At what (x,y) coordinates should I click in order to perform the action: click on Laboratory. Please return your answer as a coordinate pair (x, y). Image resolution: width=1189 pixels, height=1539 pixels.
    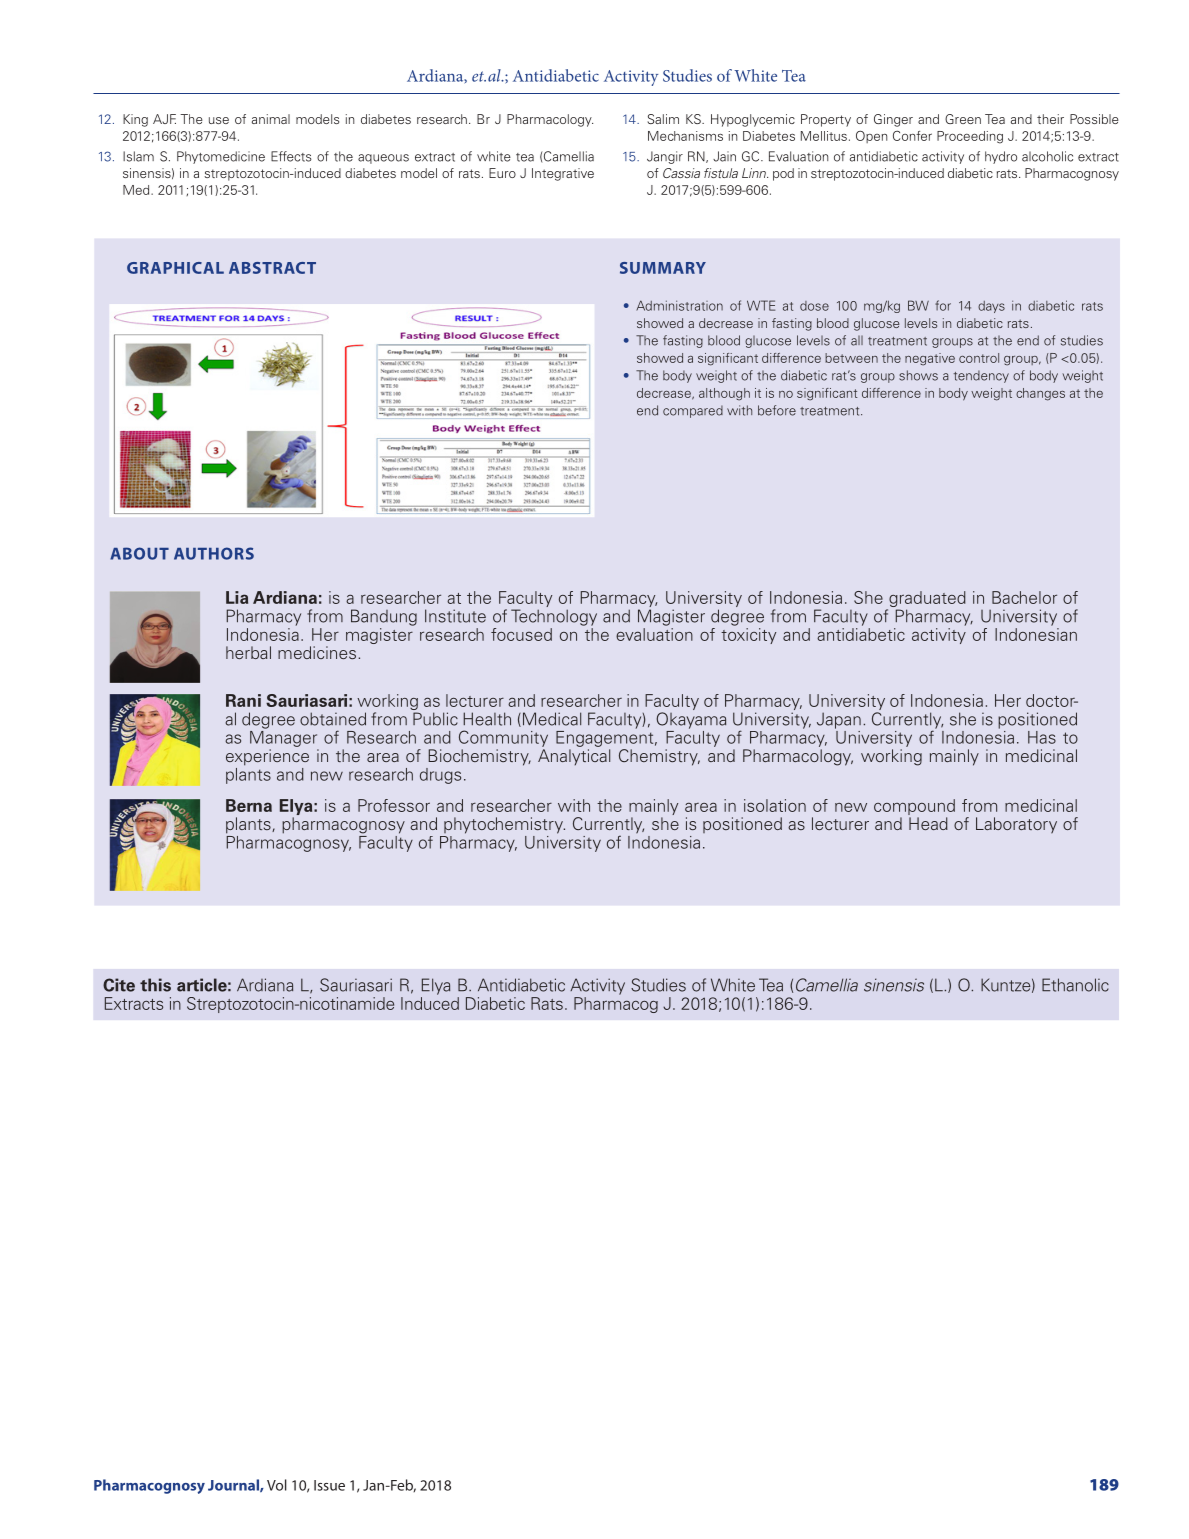
    Looking at the image, I should click on (1016, 825).
